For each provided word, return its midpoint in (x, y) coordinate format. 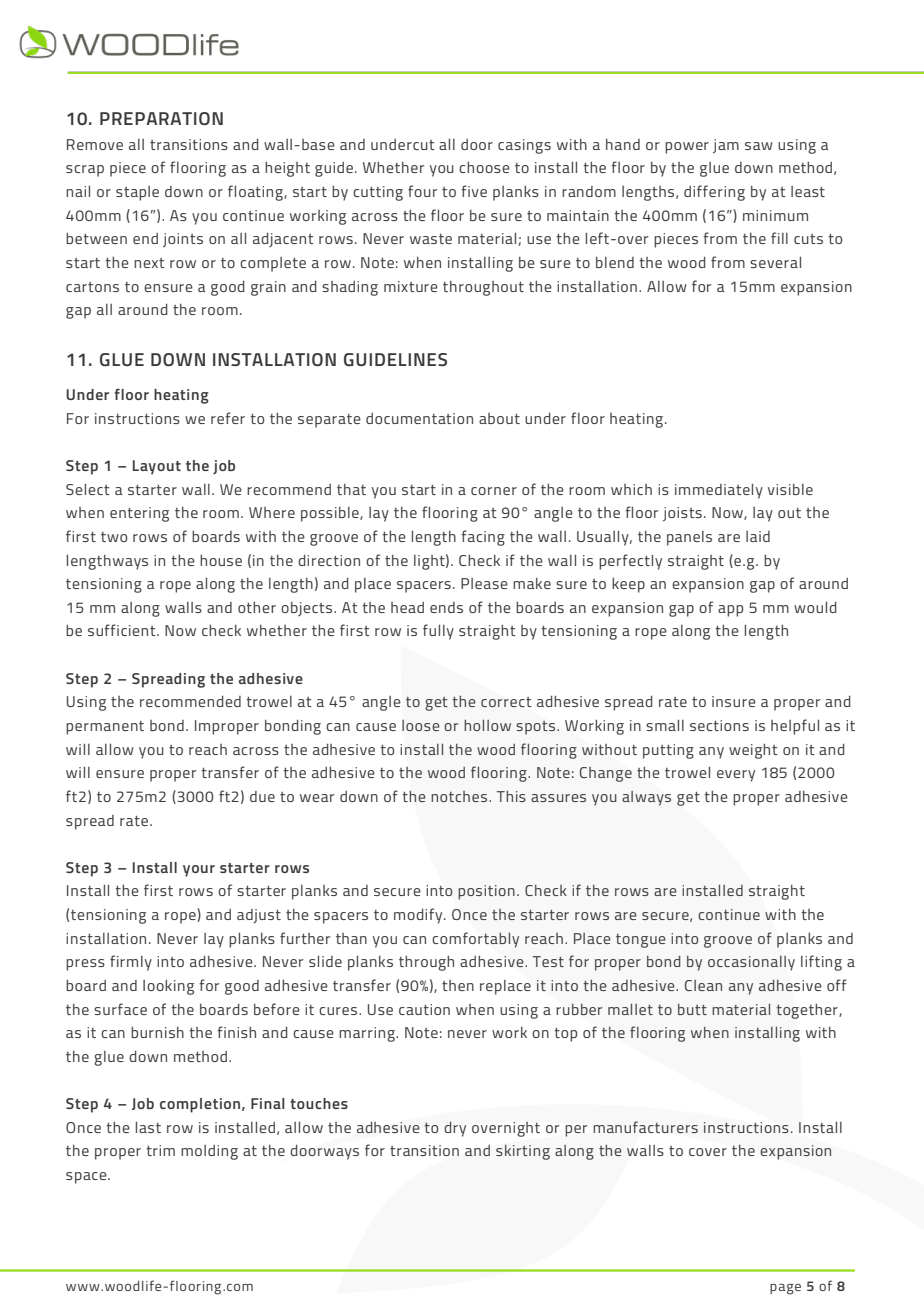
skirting (523, 1152)
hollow (487, 725)
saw (759, 146)
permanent (105, 728)
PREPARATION (161, 118)
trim (160, 1150)
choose (484, 167)
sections (719, 725)
